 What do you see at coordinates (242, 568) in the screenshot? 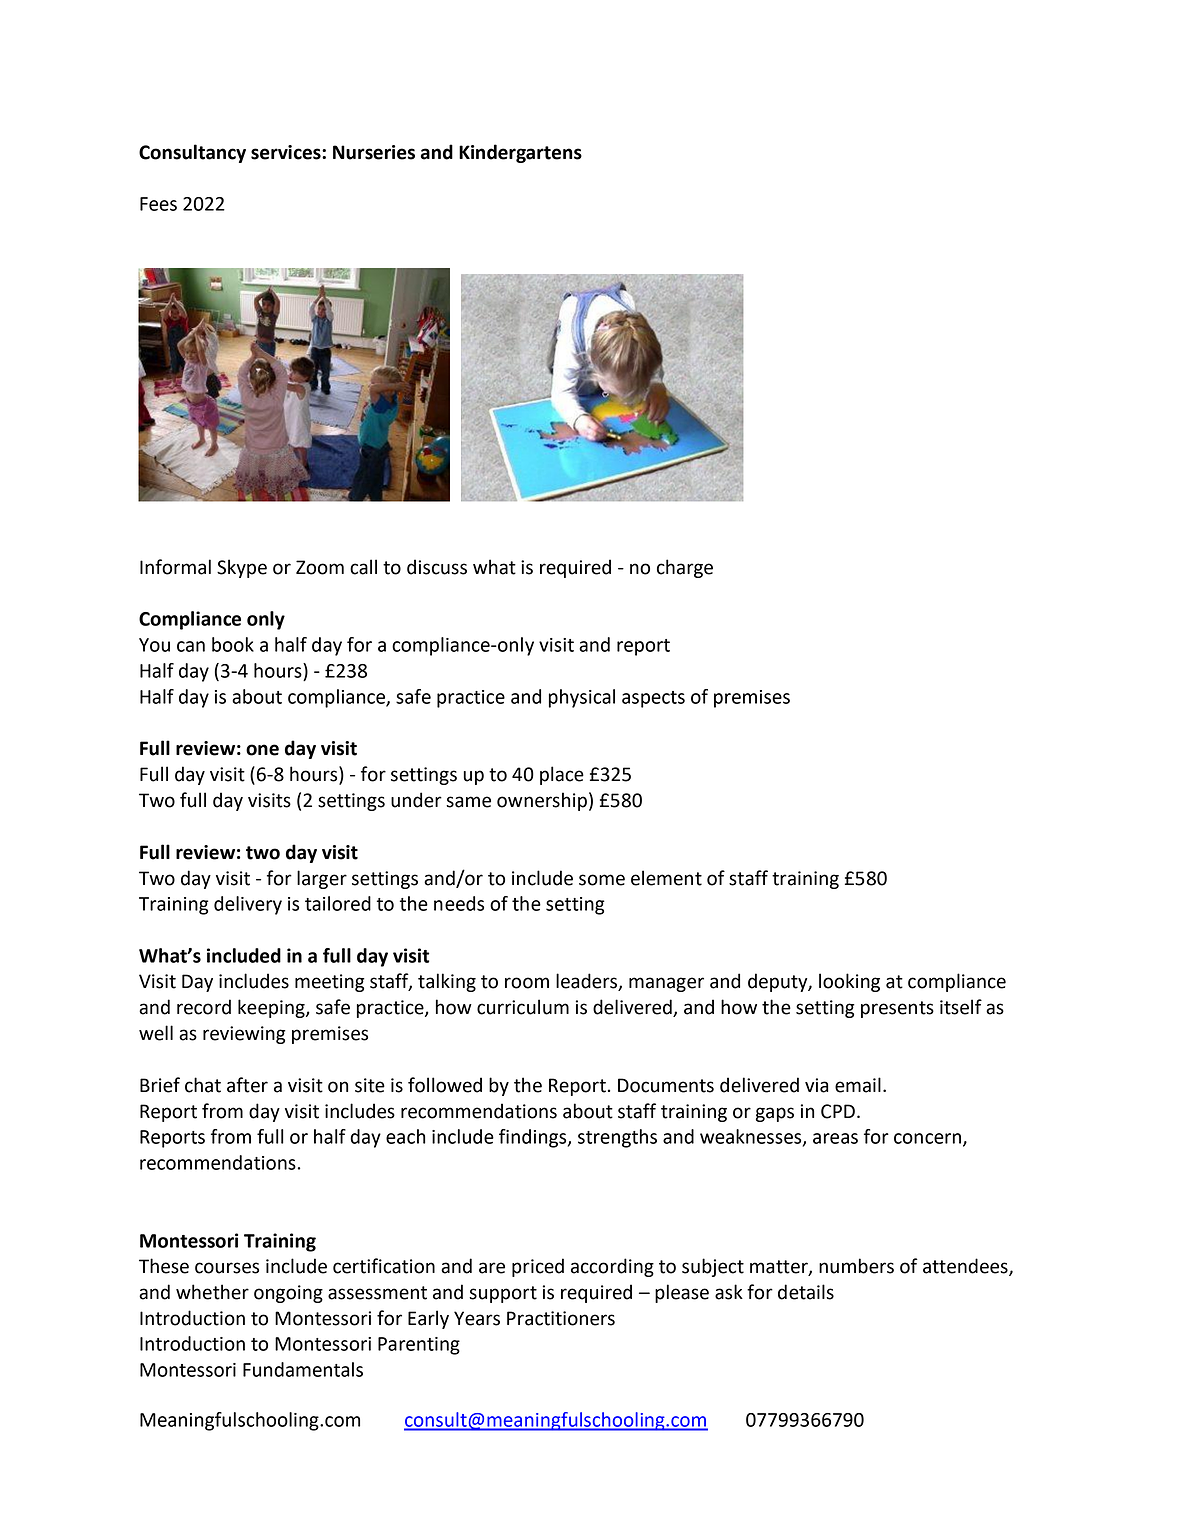
I see `Skype` at bounding box center [242, 568].
